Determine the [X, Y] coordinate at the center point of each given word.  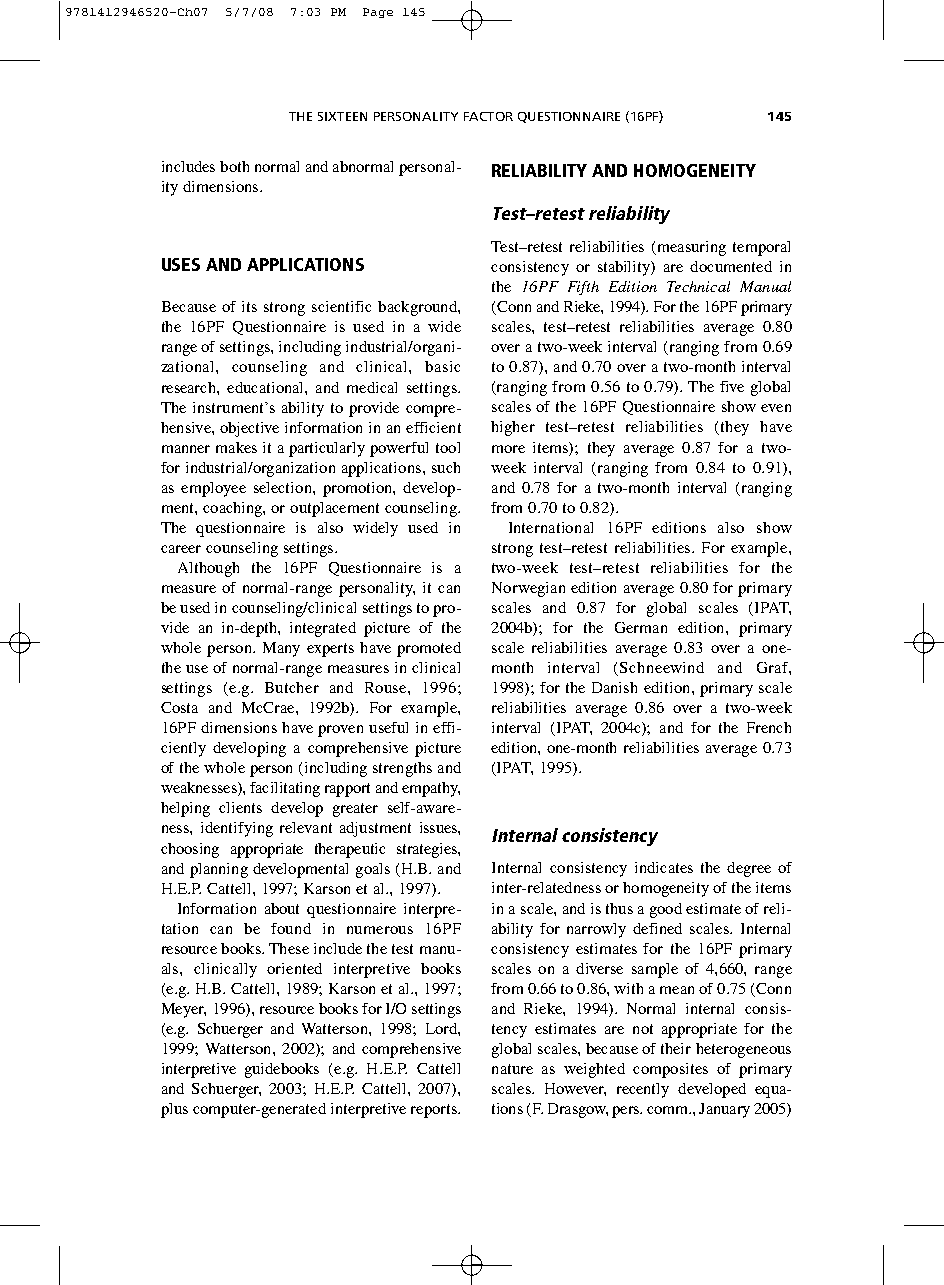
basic [442, 366]
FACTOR [488, 116]
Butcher [292, 687]
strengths [402, 769]
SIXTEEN [342, 116]
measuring [690, 248]
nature [512, 1069]
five [732, 386]
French [769, 727]
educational [266, 387]
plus [174, 1110]
